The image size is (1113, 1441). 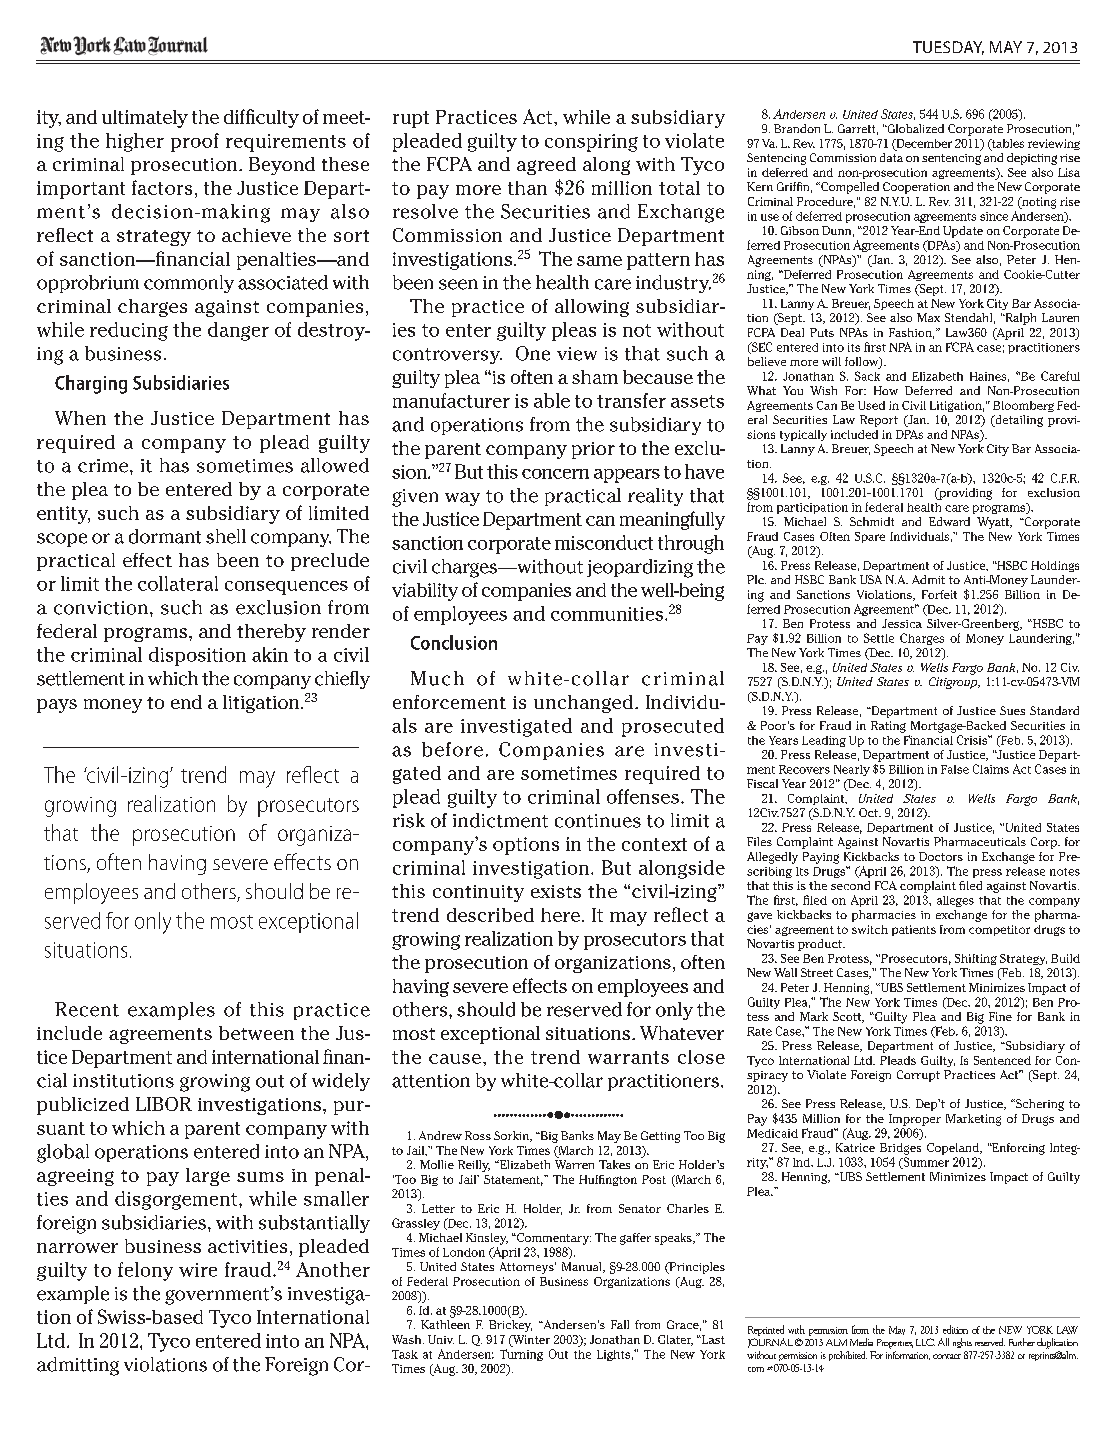 I want to click on Fine, so click(x=1000, y=1016).
